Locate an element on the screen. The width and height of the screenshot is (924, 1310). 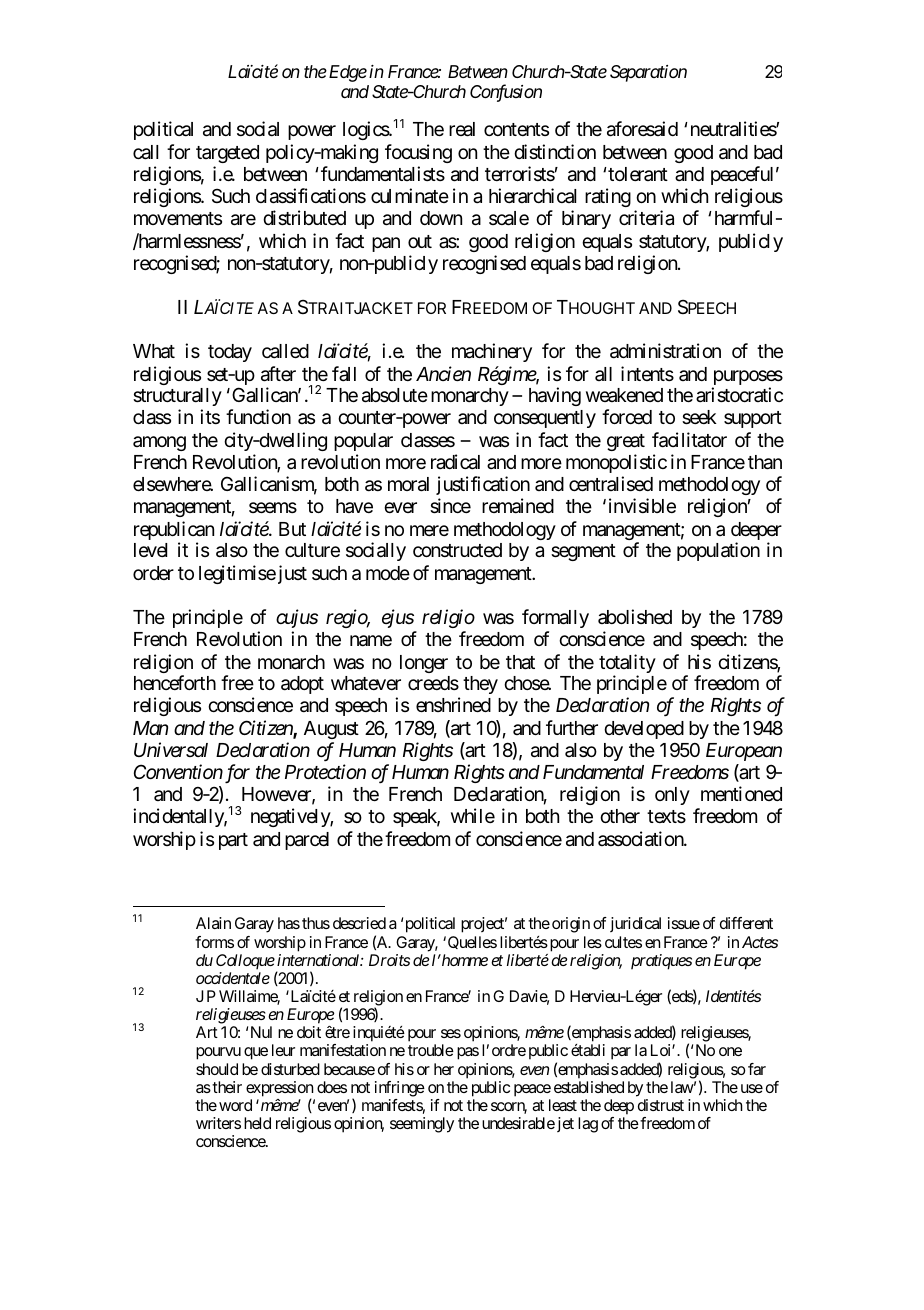
distrust is located at coordinates (661, 1105).
